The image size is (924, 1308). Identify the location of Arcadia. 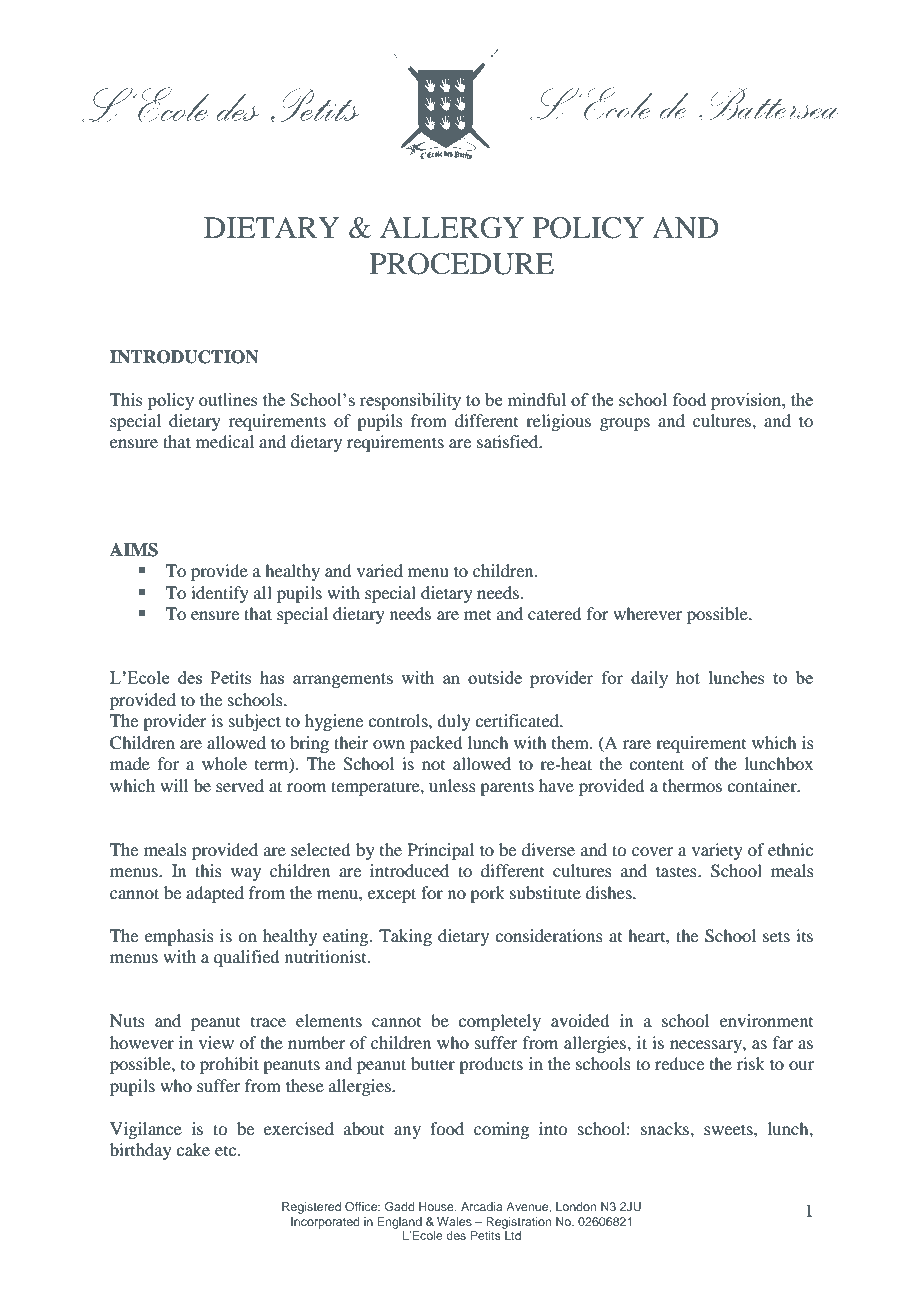
(482, 1206).
